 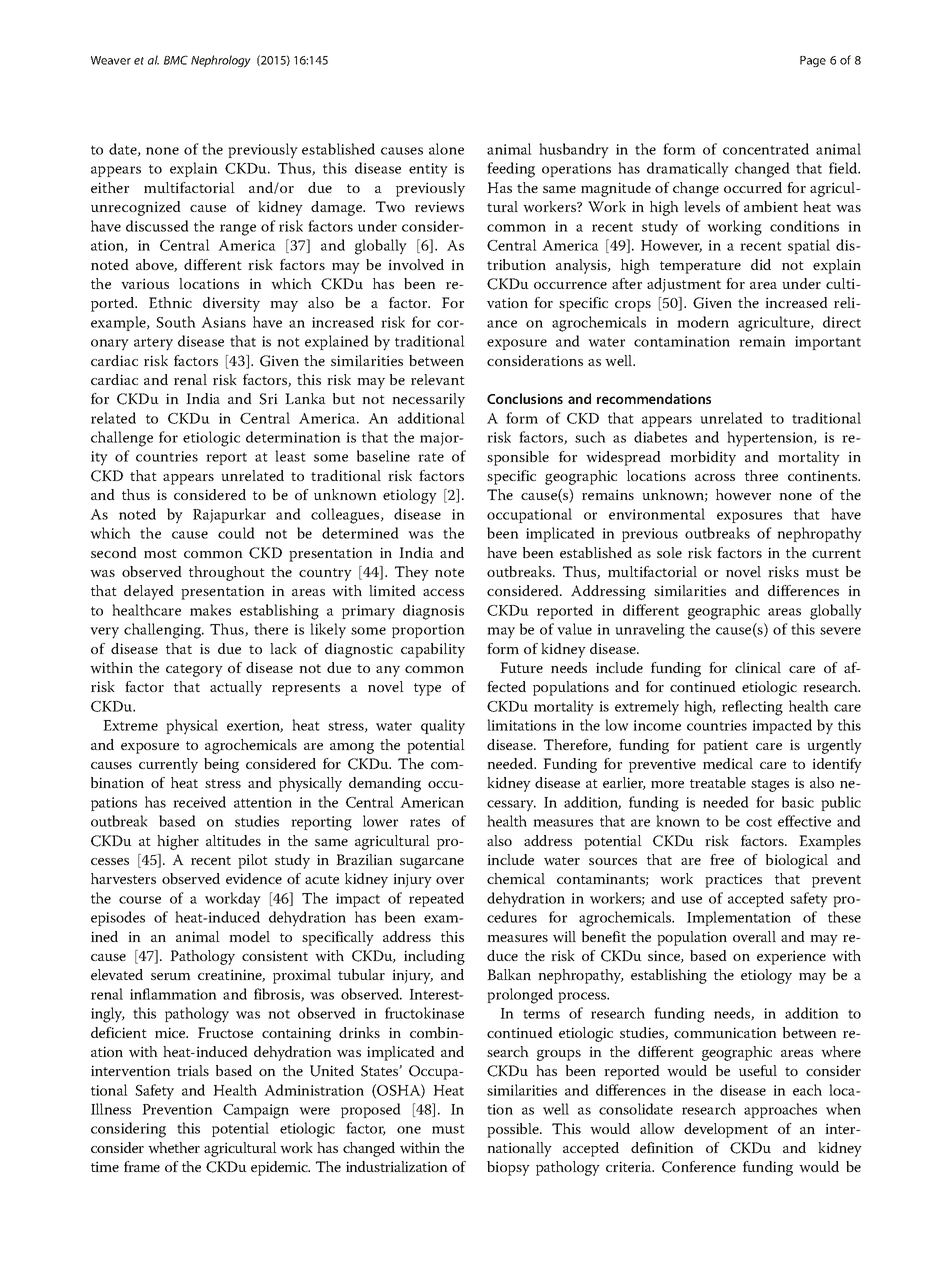 I want to click on clinical, so click(x=758, y=667).
